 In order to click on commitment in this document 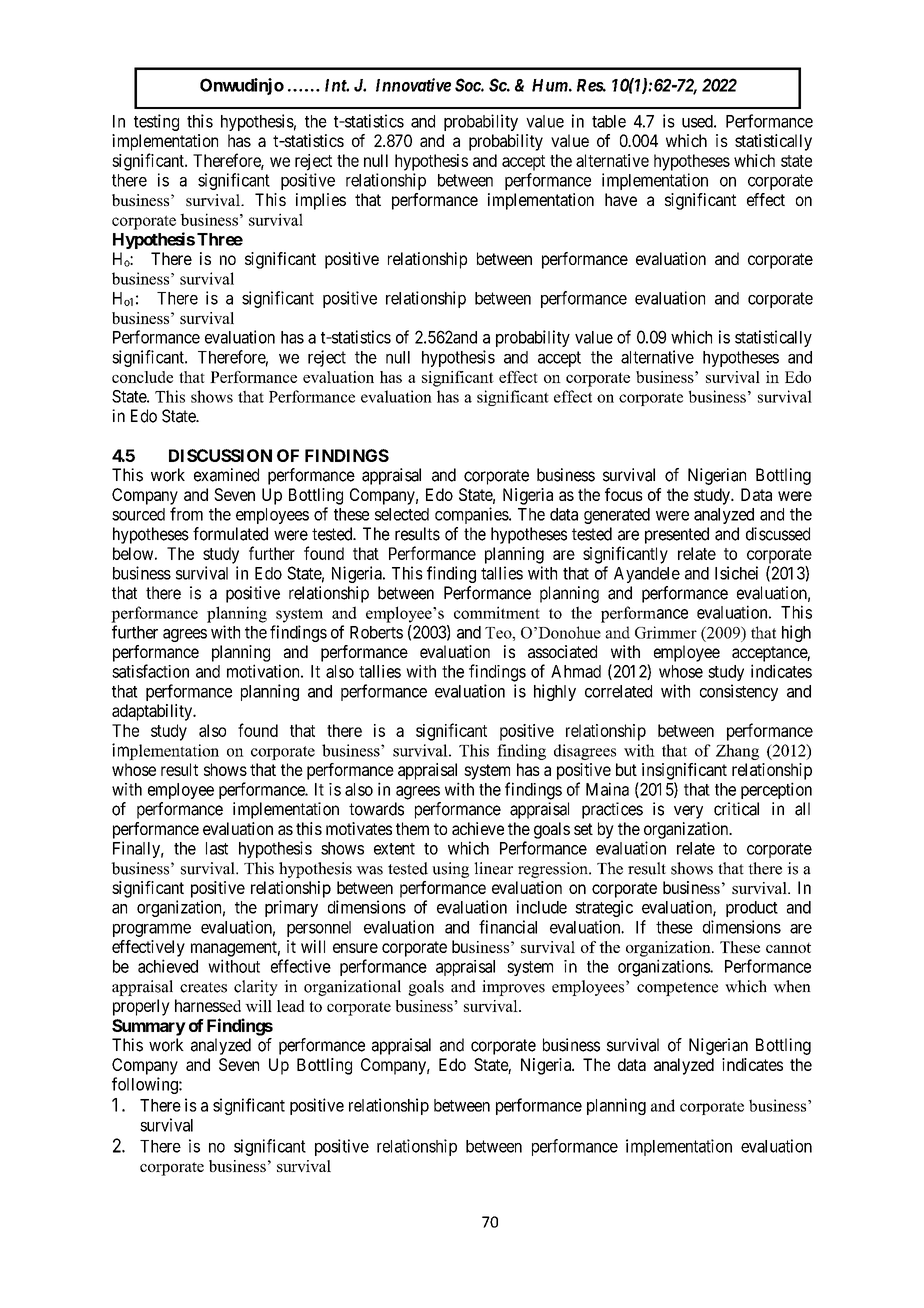, I will do `click(497, 612)`.
